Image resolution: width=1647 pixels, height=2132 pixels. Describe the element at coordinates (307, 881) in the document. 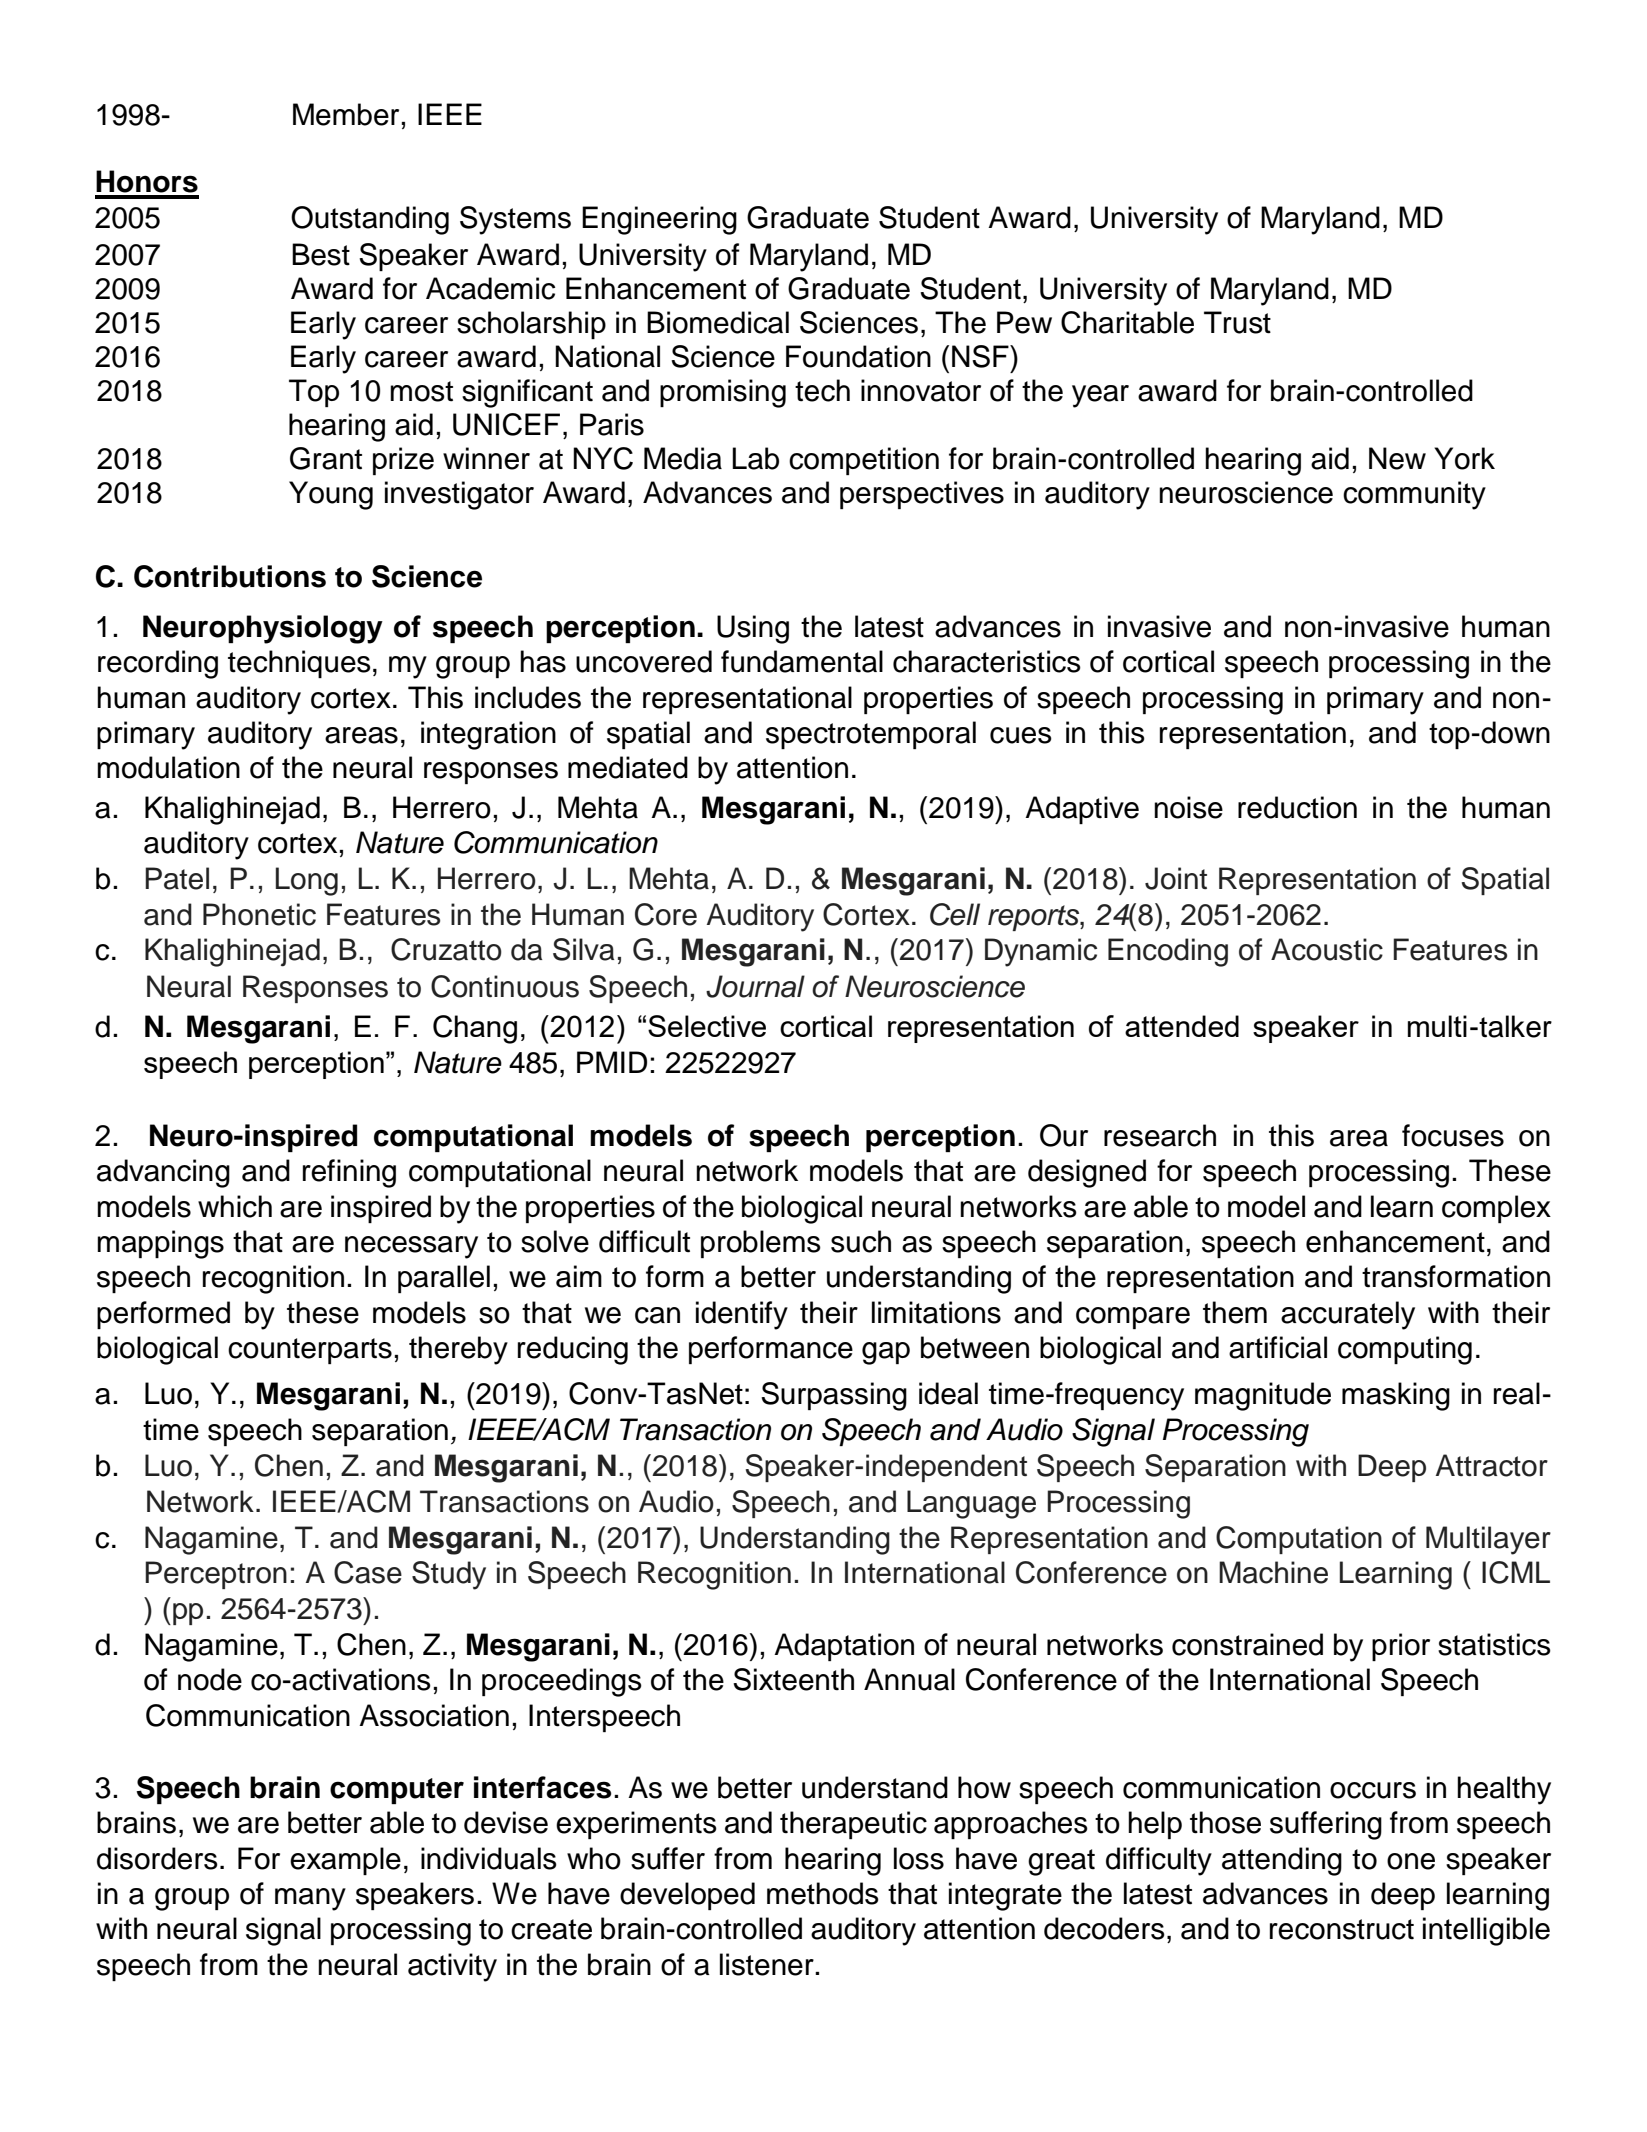

I see `Long` at that location.
